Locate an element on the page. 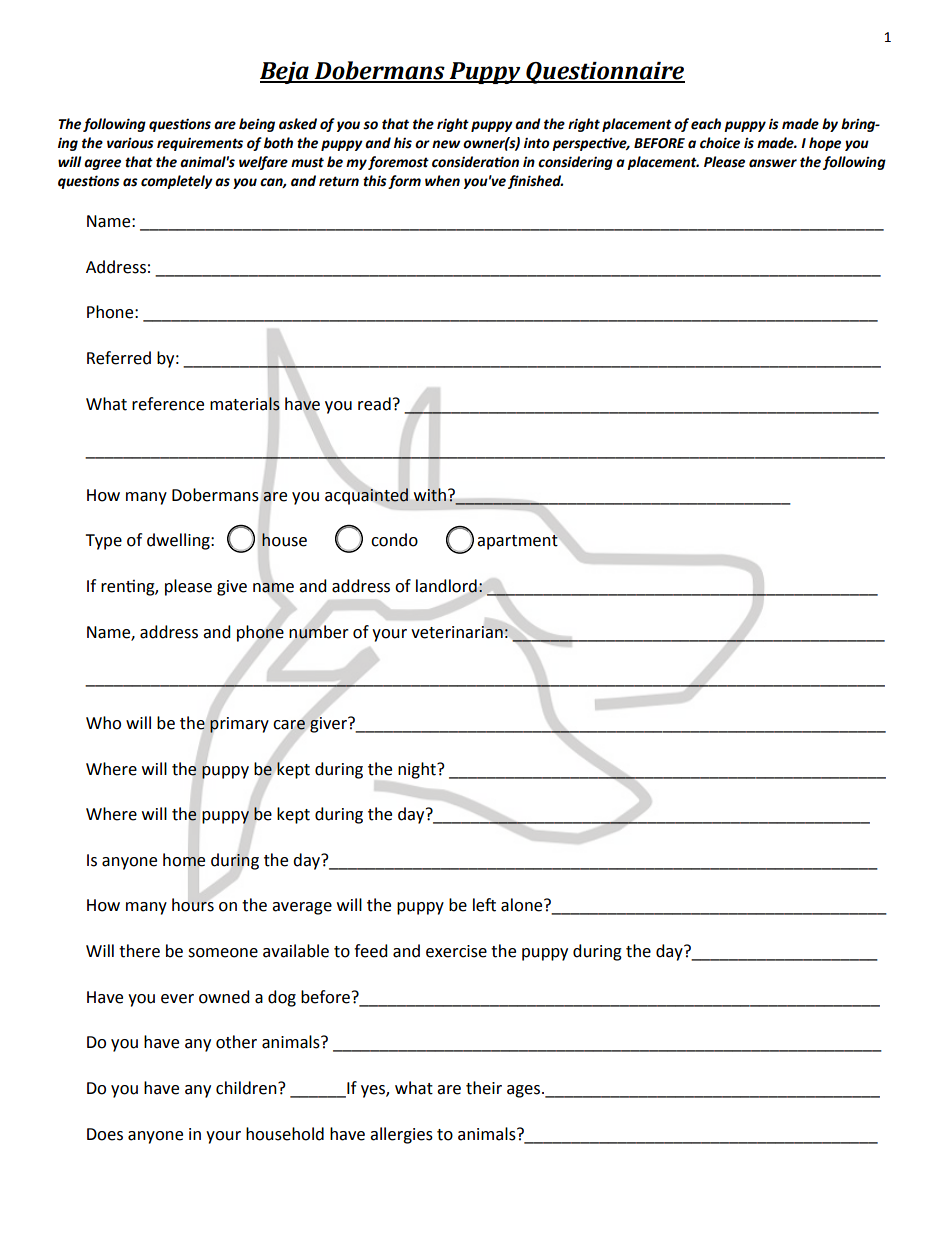 The height and width of the page is (1233, 952). primary is located at coordinates (239, 725).
